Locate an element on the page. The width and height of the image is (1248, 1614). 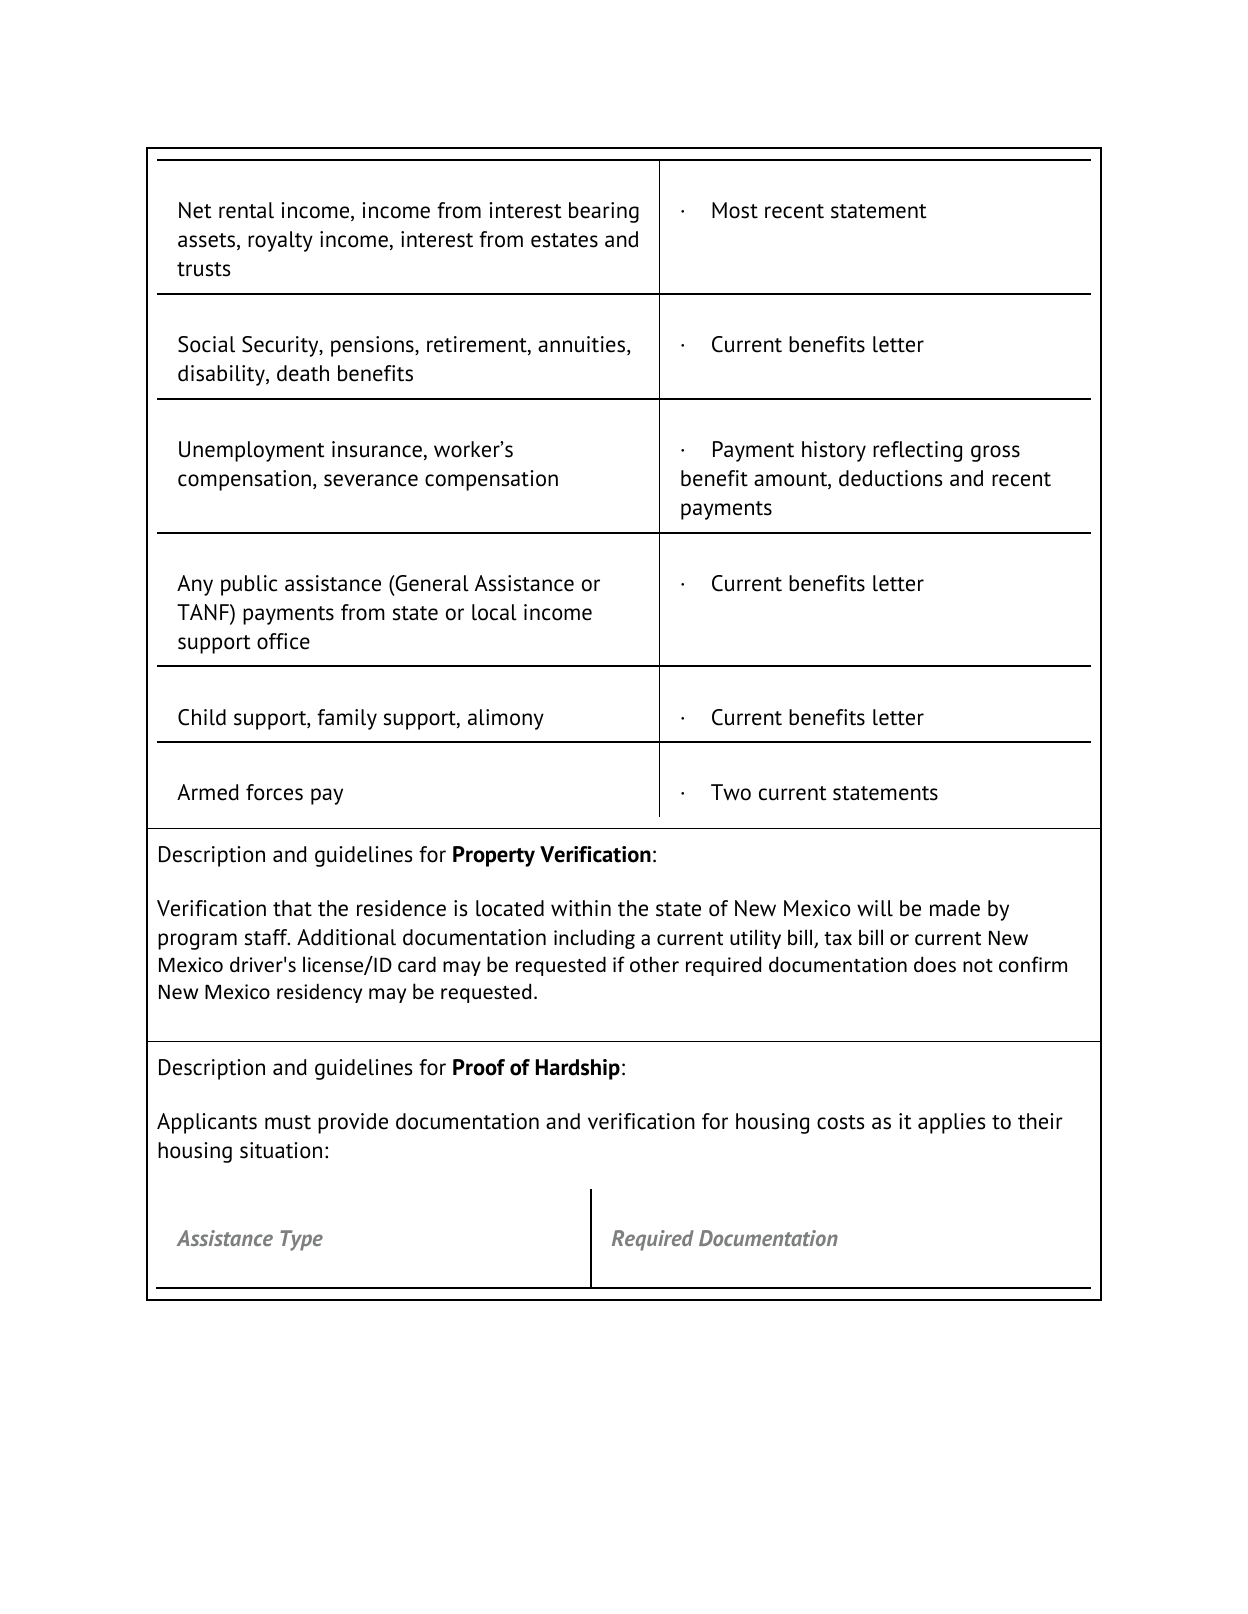
Most is located at coordinates (735, 210).
